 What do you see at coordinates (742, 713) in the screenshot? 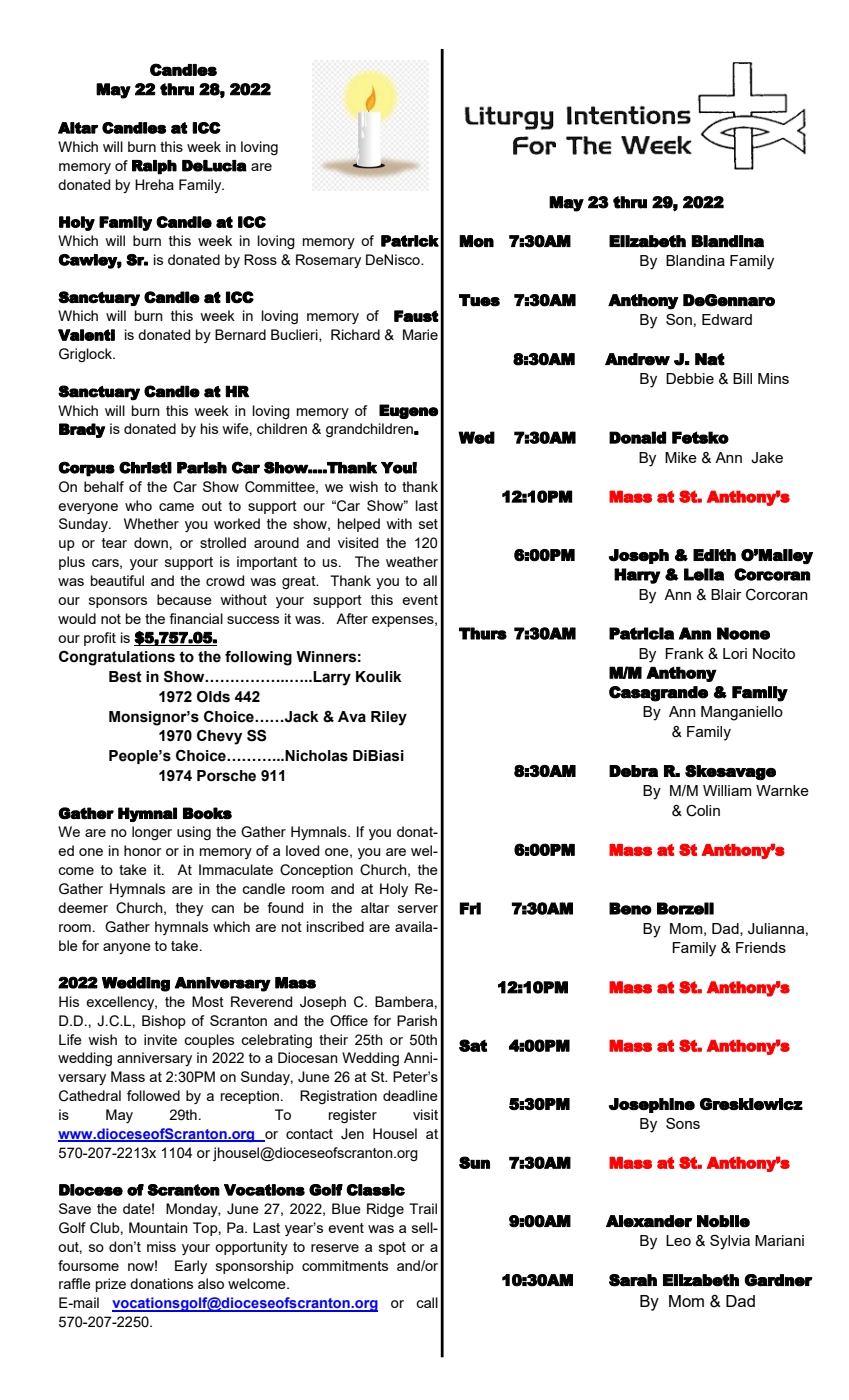
I see `Manganiello` at bounding box center [742, 713].
